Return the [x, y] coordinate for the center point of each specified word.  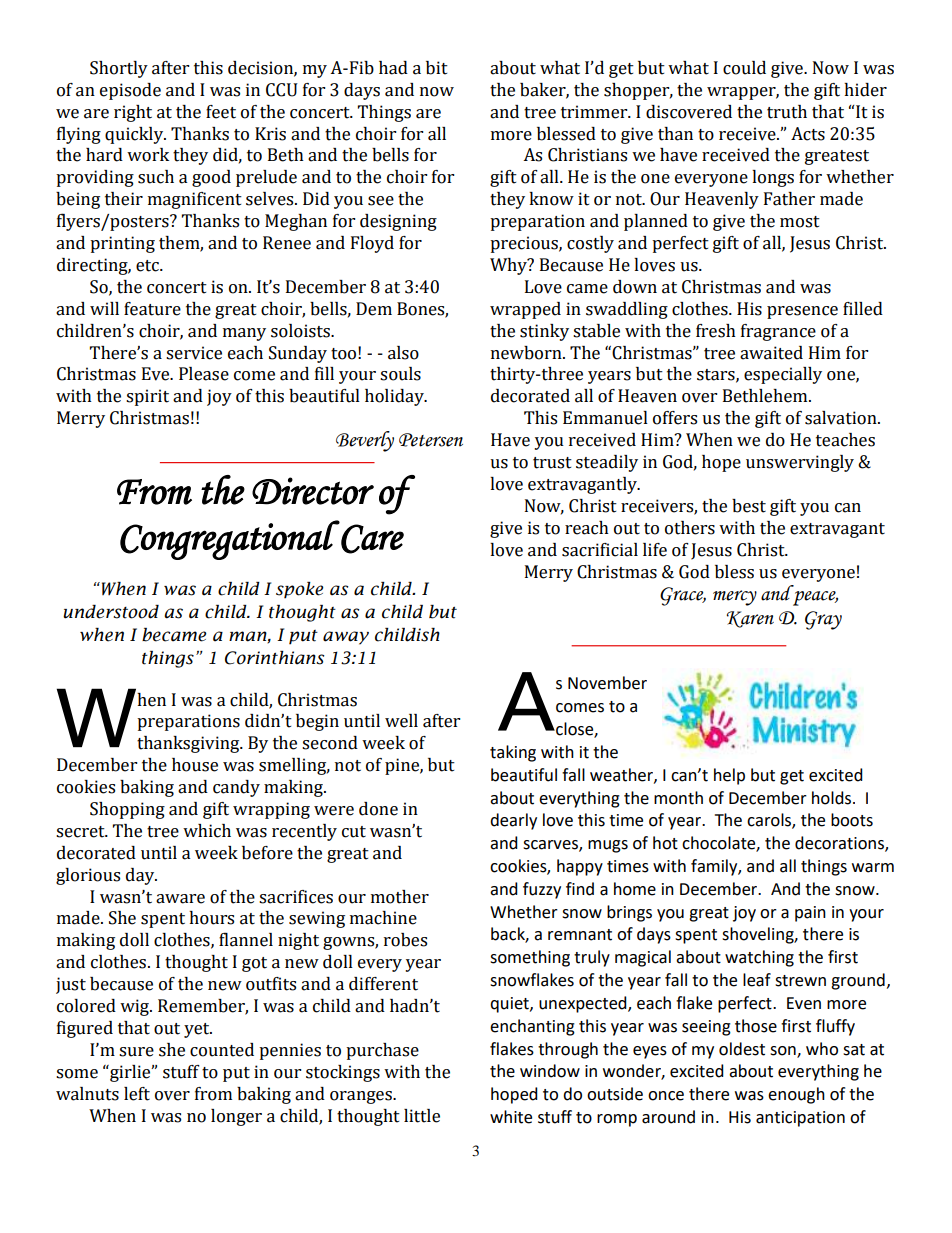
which [207, 831]
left [137, 1094]
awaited [771, 353]
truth [787, 112]
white [511, 1117]
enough [796, 1095]
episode [130, 91]
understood [111, 612]
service [194, 353]
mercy [735, 598]
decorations [840, 844]
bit [437, 68]
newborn [527, 353]
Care [372, 539]
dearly [513, 821]
